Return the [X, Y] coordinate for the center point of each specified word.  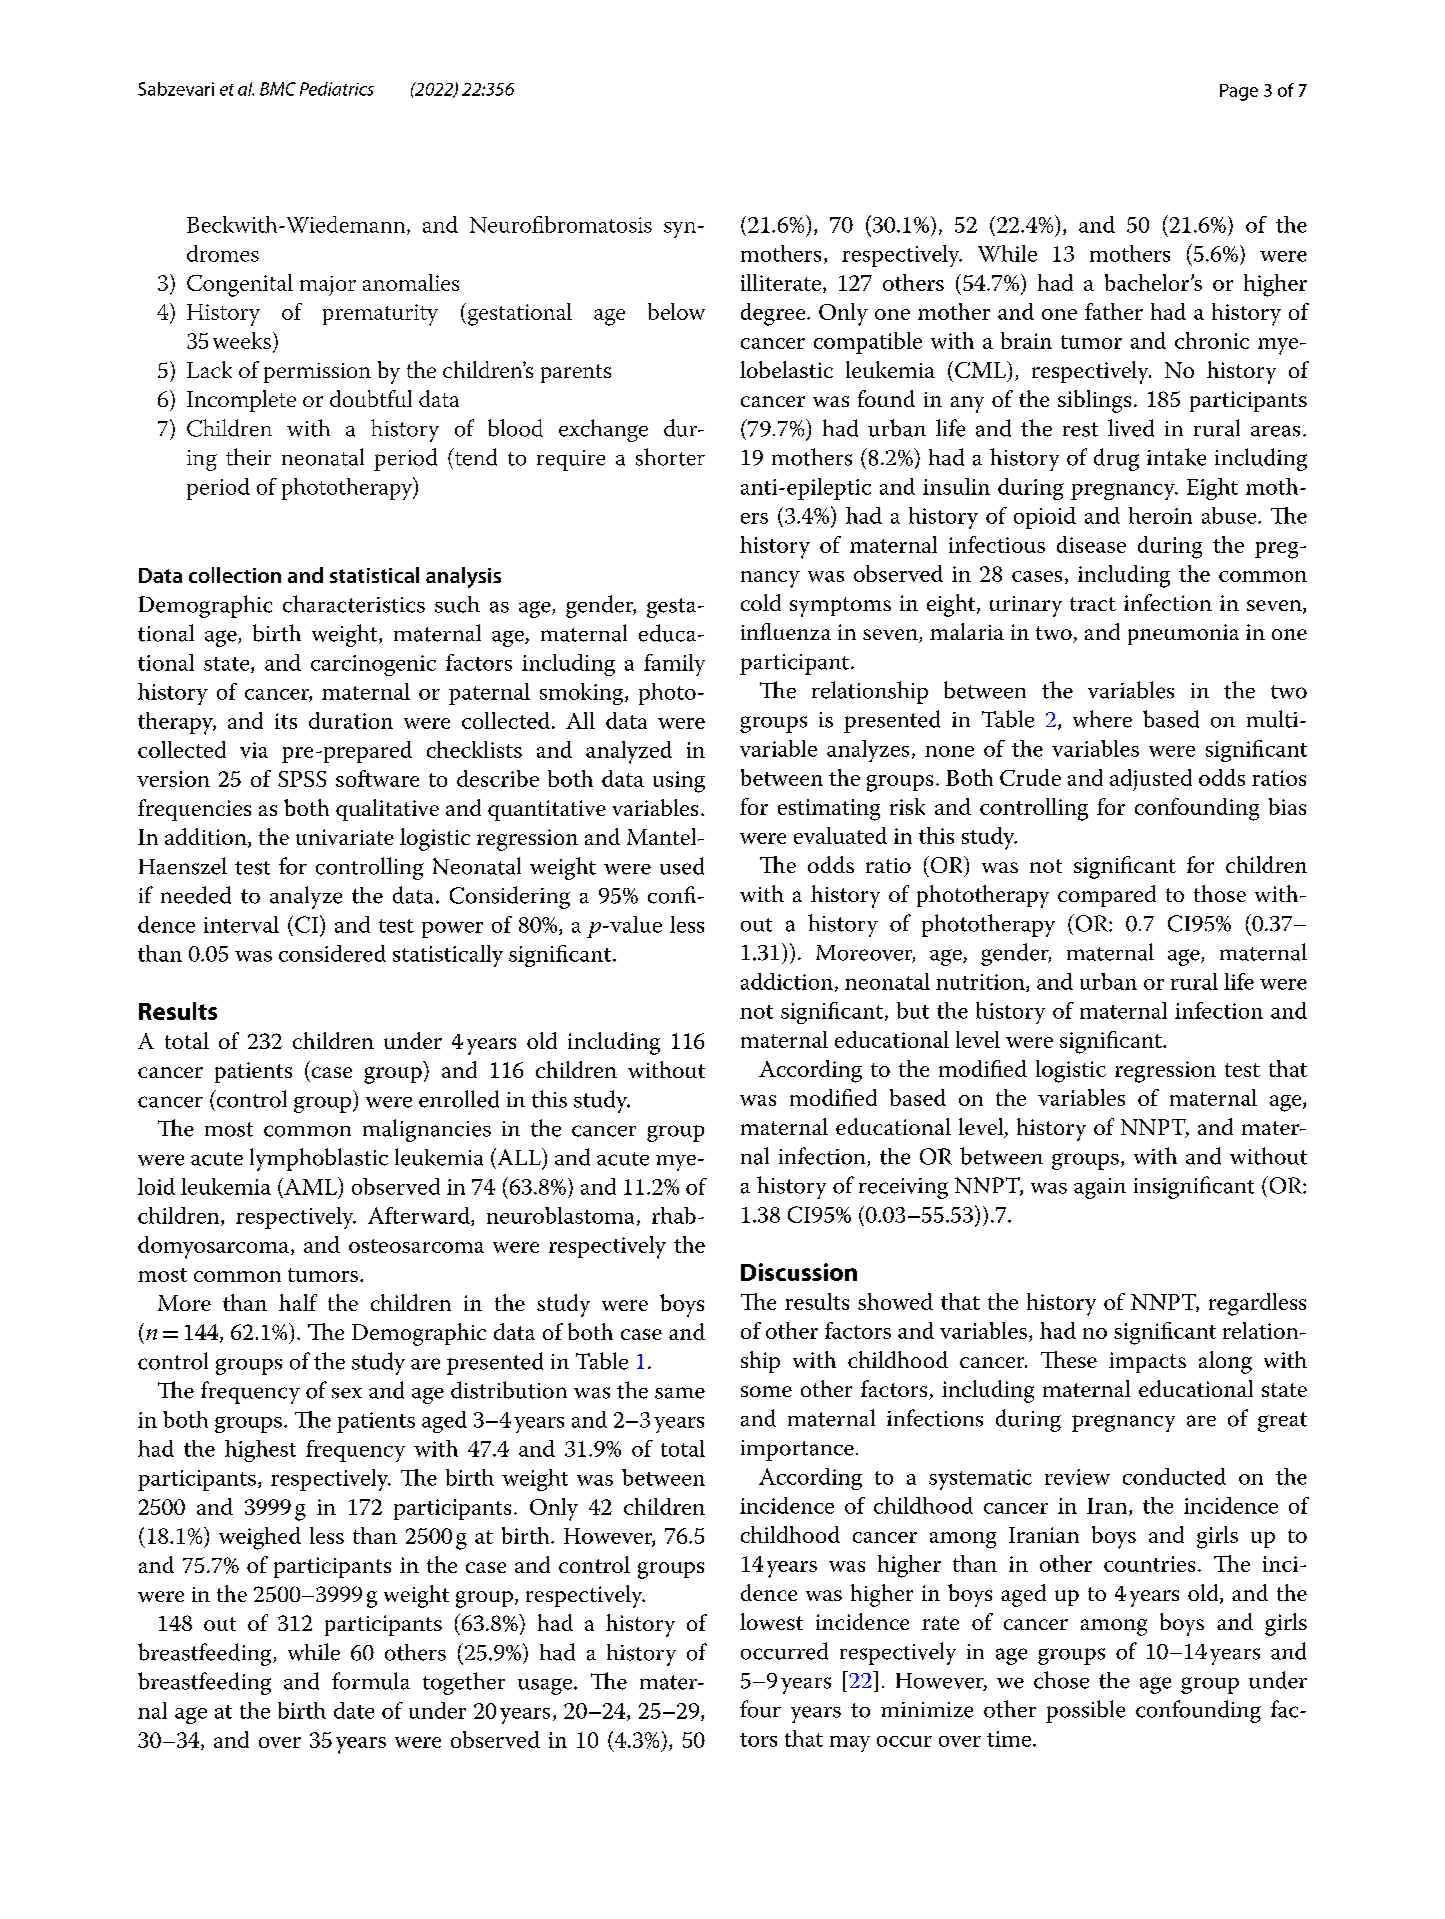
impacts [1147, 1362]
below [676, 311]
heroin [1160, 515]
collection [235, 575]
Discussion [799, 1272]
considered [332, 953]
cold [761, 602]
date [354, 1710]
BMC [278, 89]
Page [1239, 92]
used [682, 866]
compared [1107, 896]
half [298, 1302]
